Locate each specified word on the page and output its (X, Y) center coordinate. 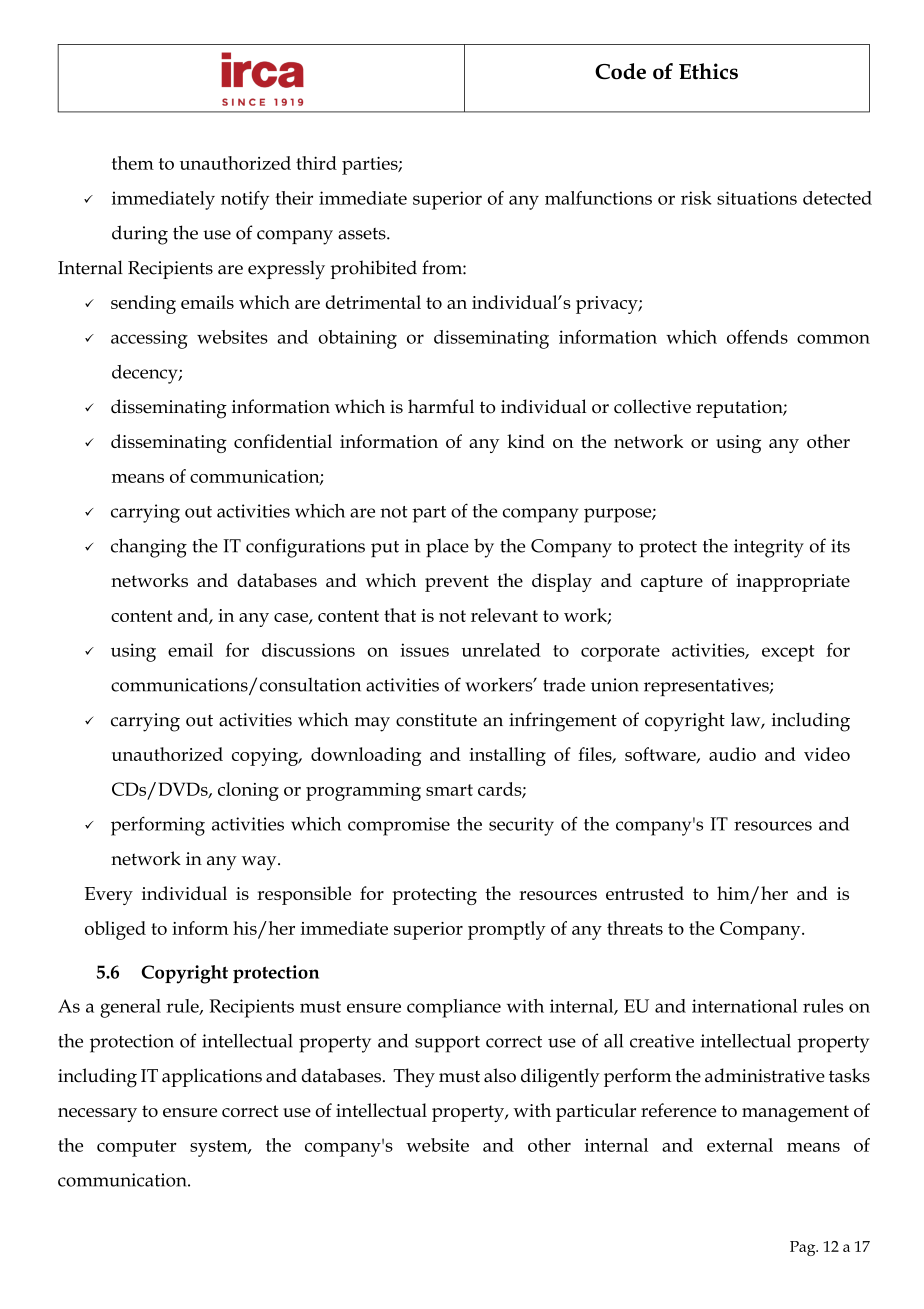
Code (620, 71)
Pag (804, 1248)
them (133, 163)
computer (137, 1148)
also (500, 1075)
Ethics (708, 71)
